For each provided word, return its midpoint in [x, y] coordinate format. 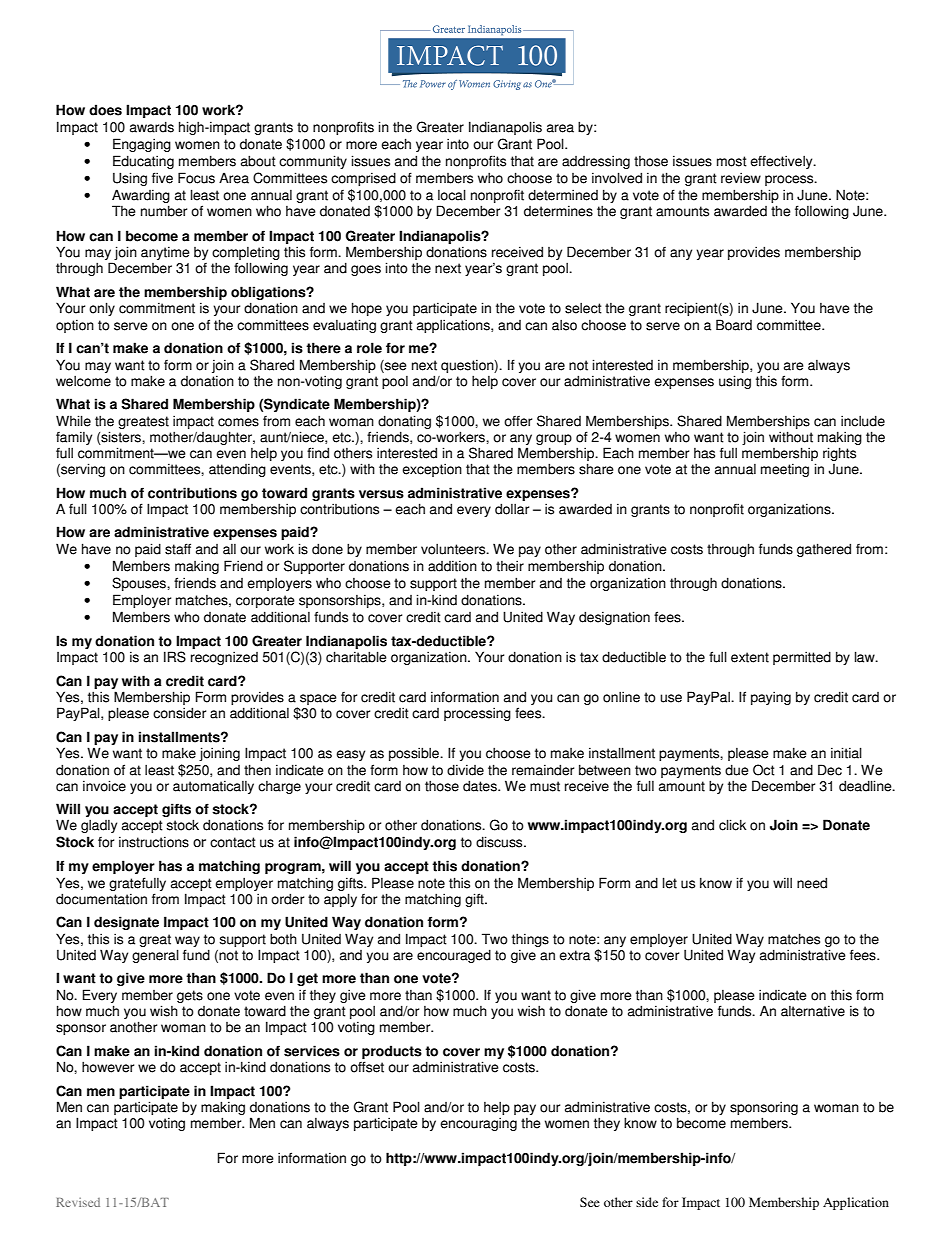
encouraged [454, 956]
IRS [175, 657]
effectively [782, 162]
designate [126, 923]
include [863, 421]
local [452, 195]
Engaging [142, 145]
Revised [78, 1202]
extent [750, 657]
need [812, 883]
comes [238, 422]
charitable [356, 657]
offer [518, 421]
